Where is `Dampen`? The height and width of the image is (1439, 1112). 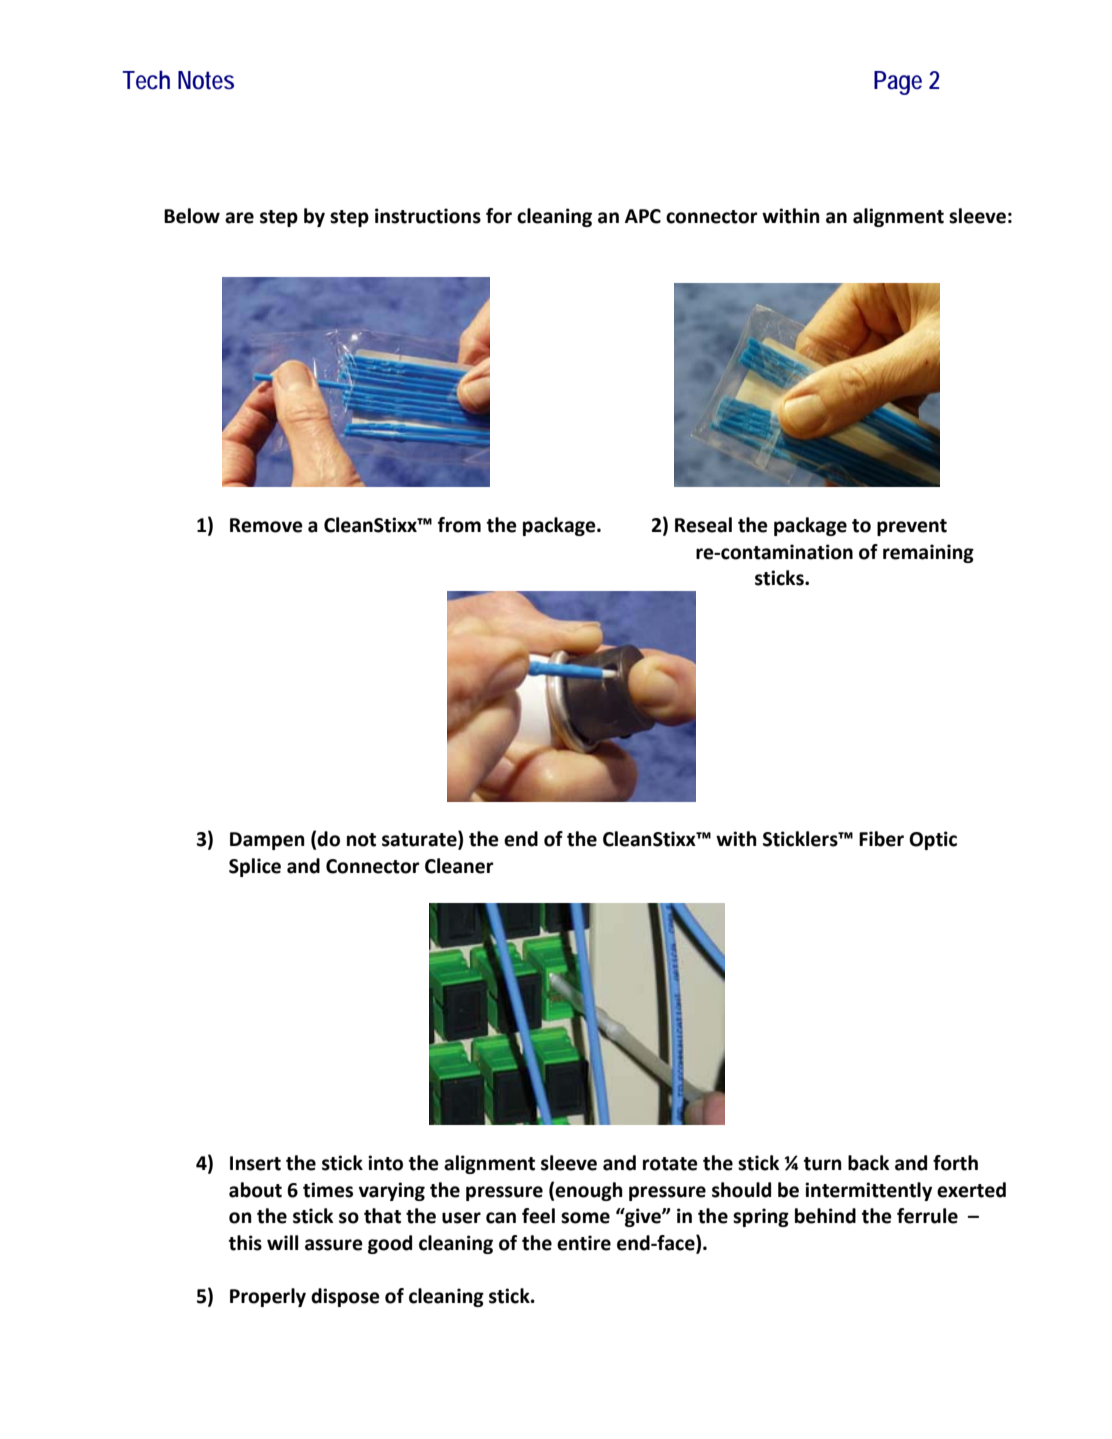 Dampen is located at coordinates (267, 841).
